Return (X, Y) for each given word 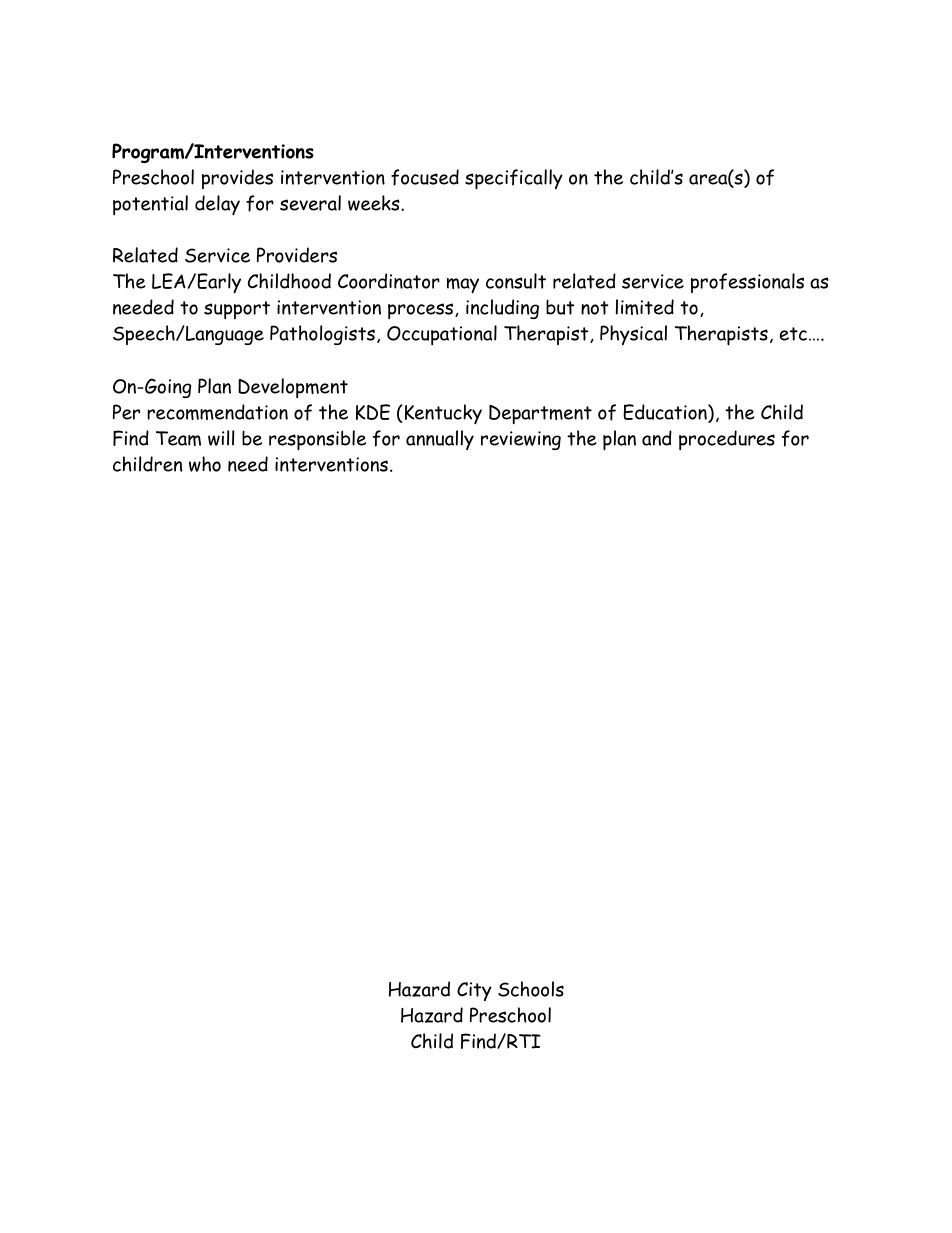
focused (425, 177)
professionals (747, 283)
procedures (727, 440)
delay (217, 205)
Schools (531, 989)
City (474, 991)
